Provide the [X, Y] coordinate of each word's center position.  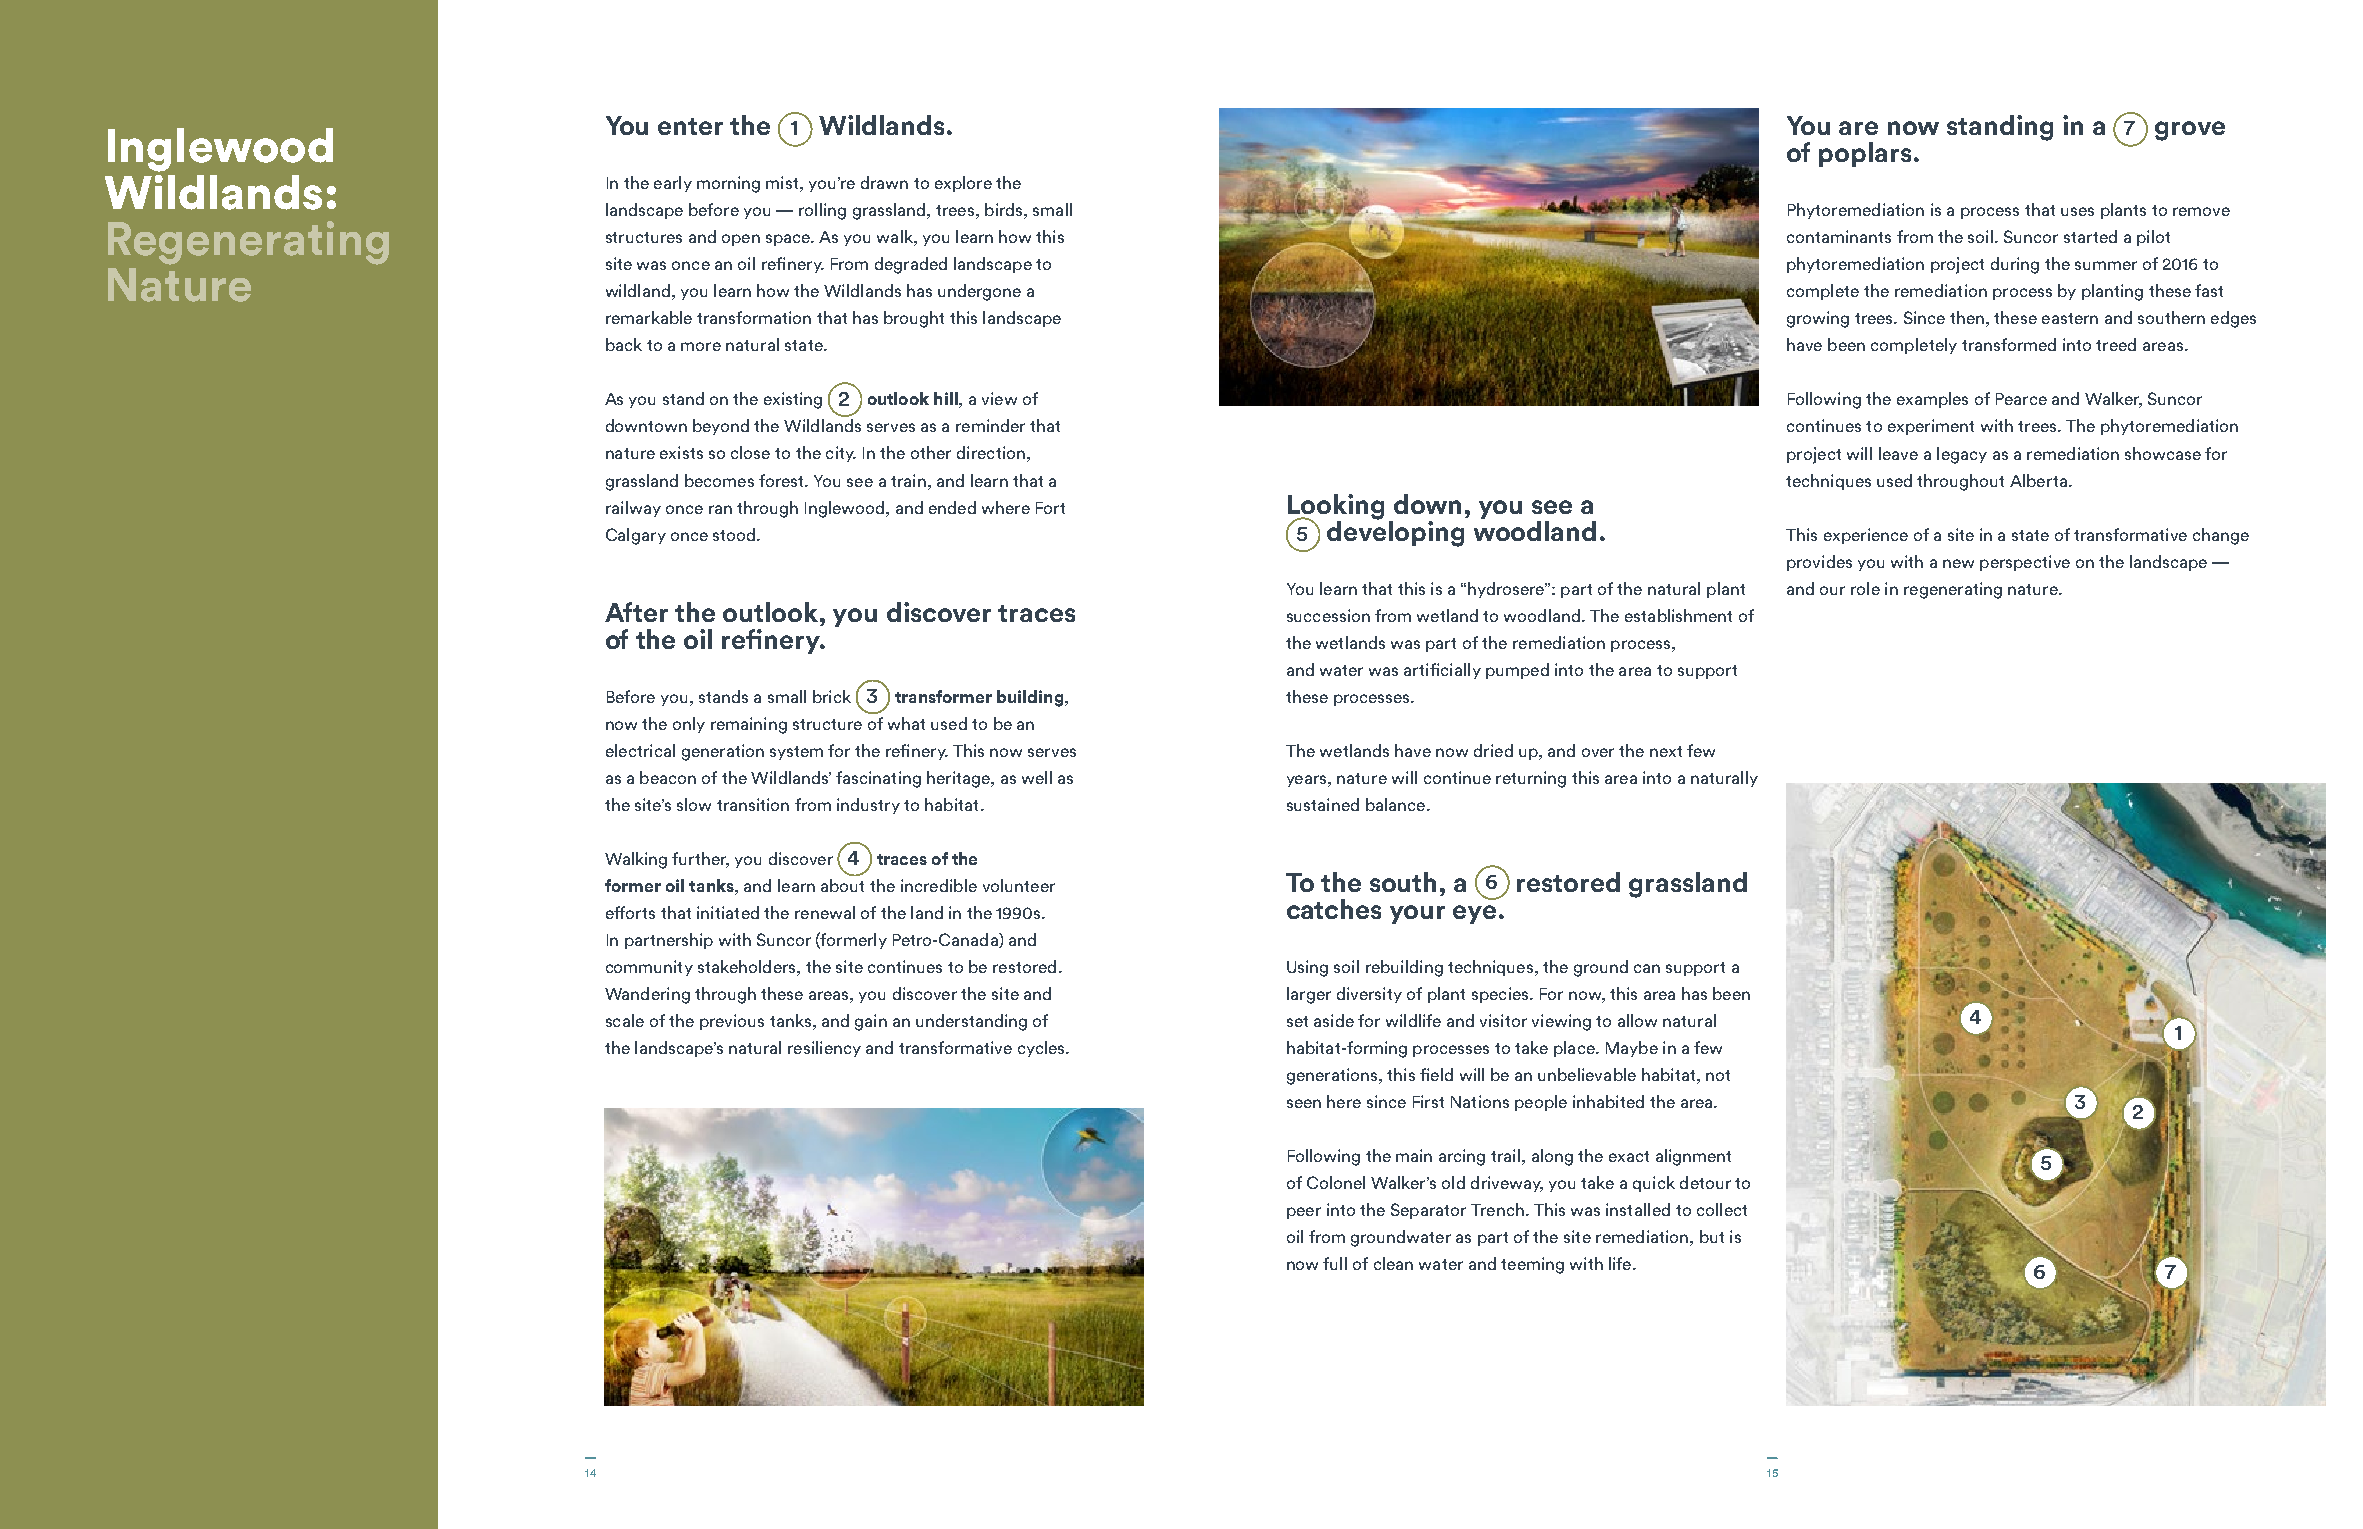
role [1865, 588]
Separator [1428, 1211]
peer [1304, 1213]
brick [832, 696]
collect [1722, 1209]
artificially [1442, 671]
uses [2077, 211]
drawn [884, 182]
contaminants [1839, 236]
